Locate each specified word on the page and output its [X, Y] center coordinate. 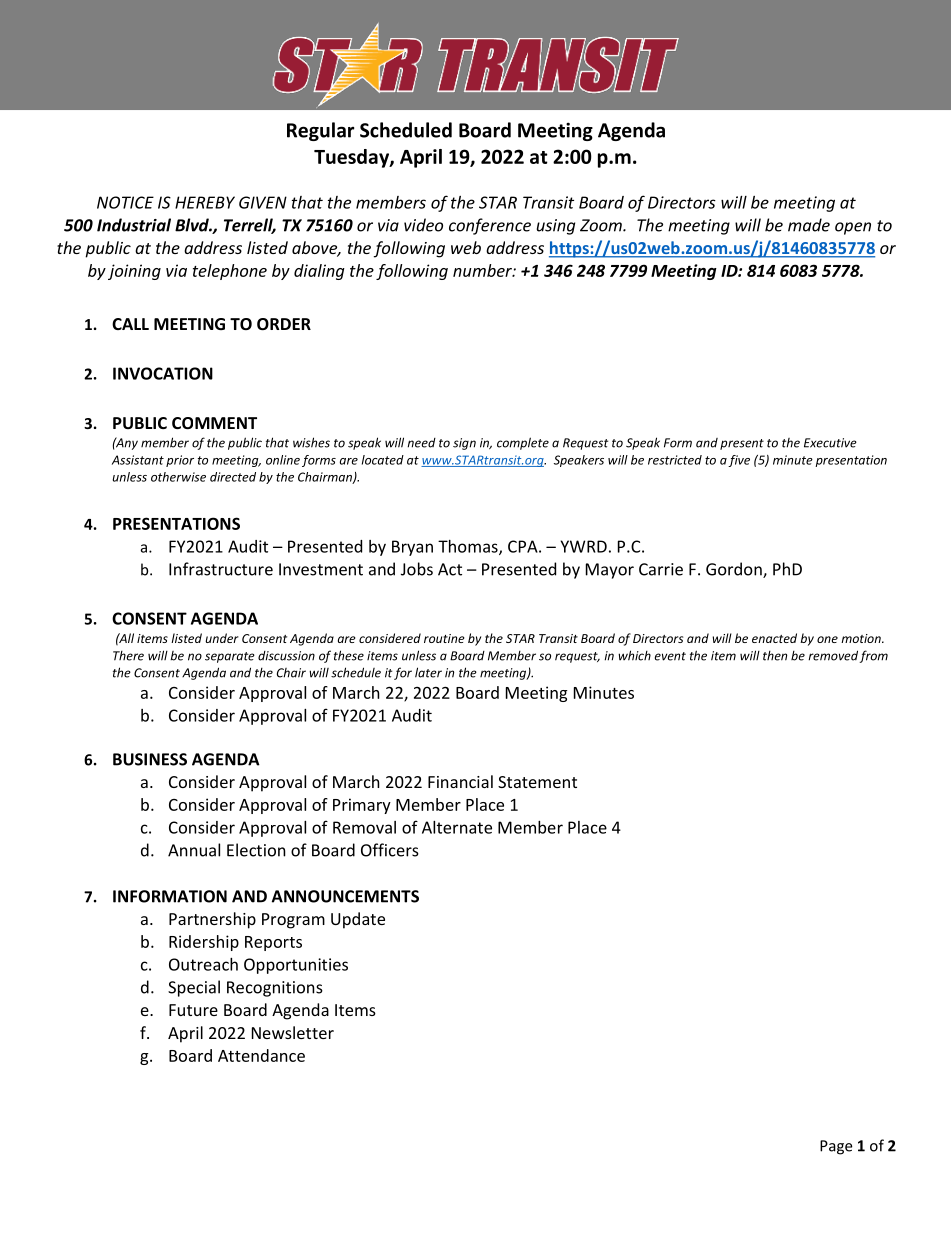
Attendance [261, 1055]
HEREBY [205, 202]
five [739, 461]
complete [523, 443]
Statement [537, 782]
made [809, 225]
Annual [194, 850]
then [775, 656]
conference [490, 226]
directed [233, 477]
